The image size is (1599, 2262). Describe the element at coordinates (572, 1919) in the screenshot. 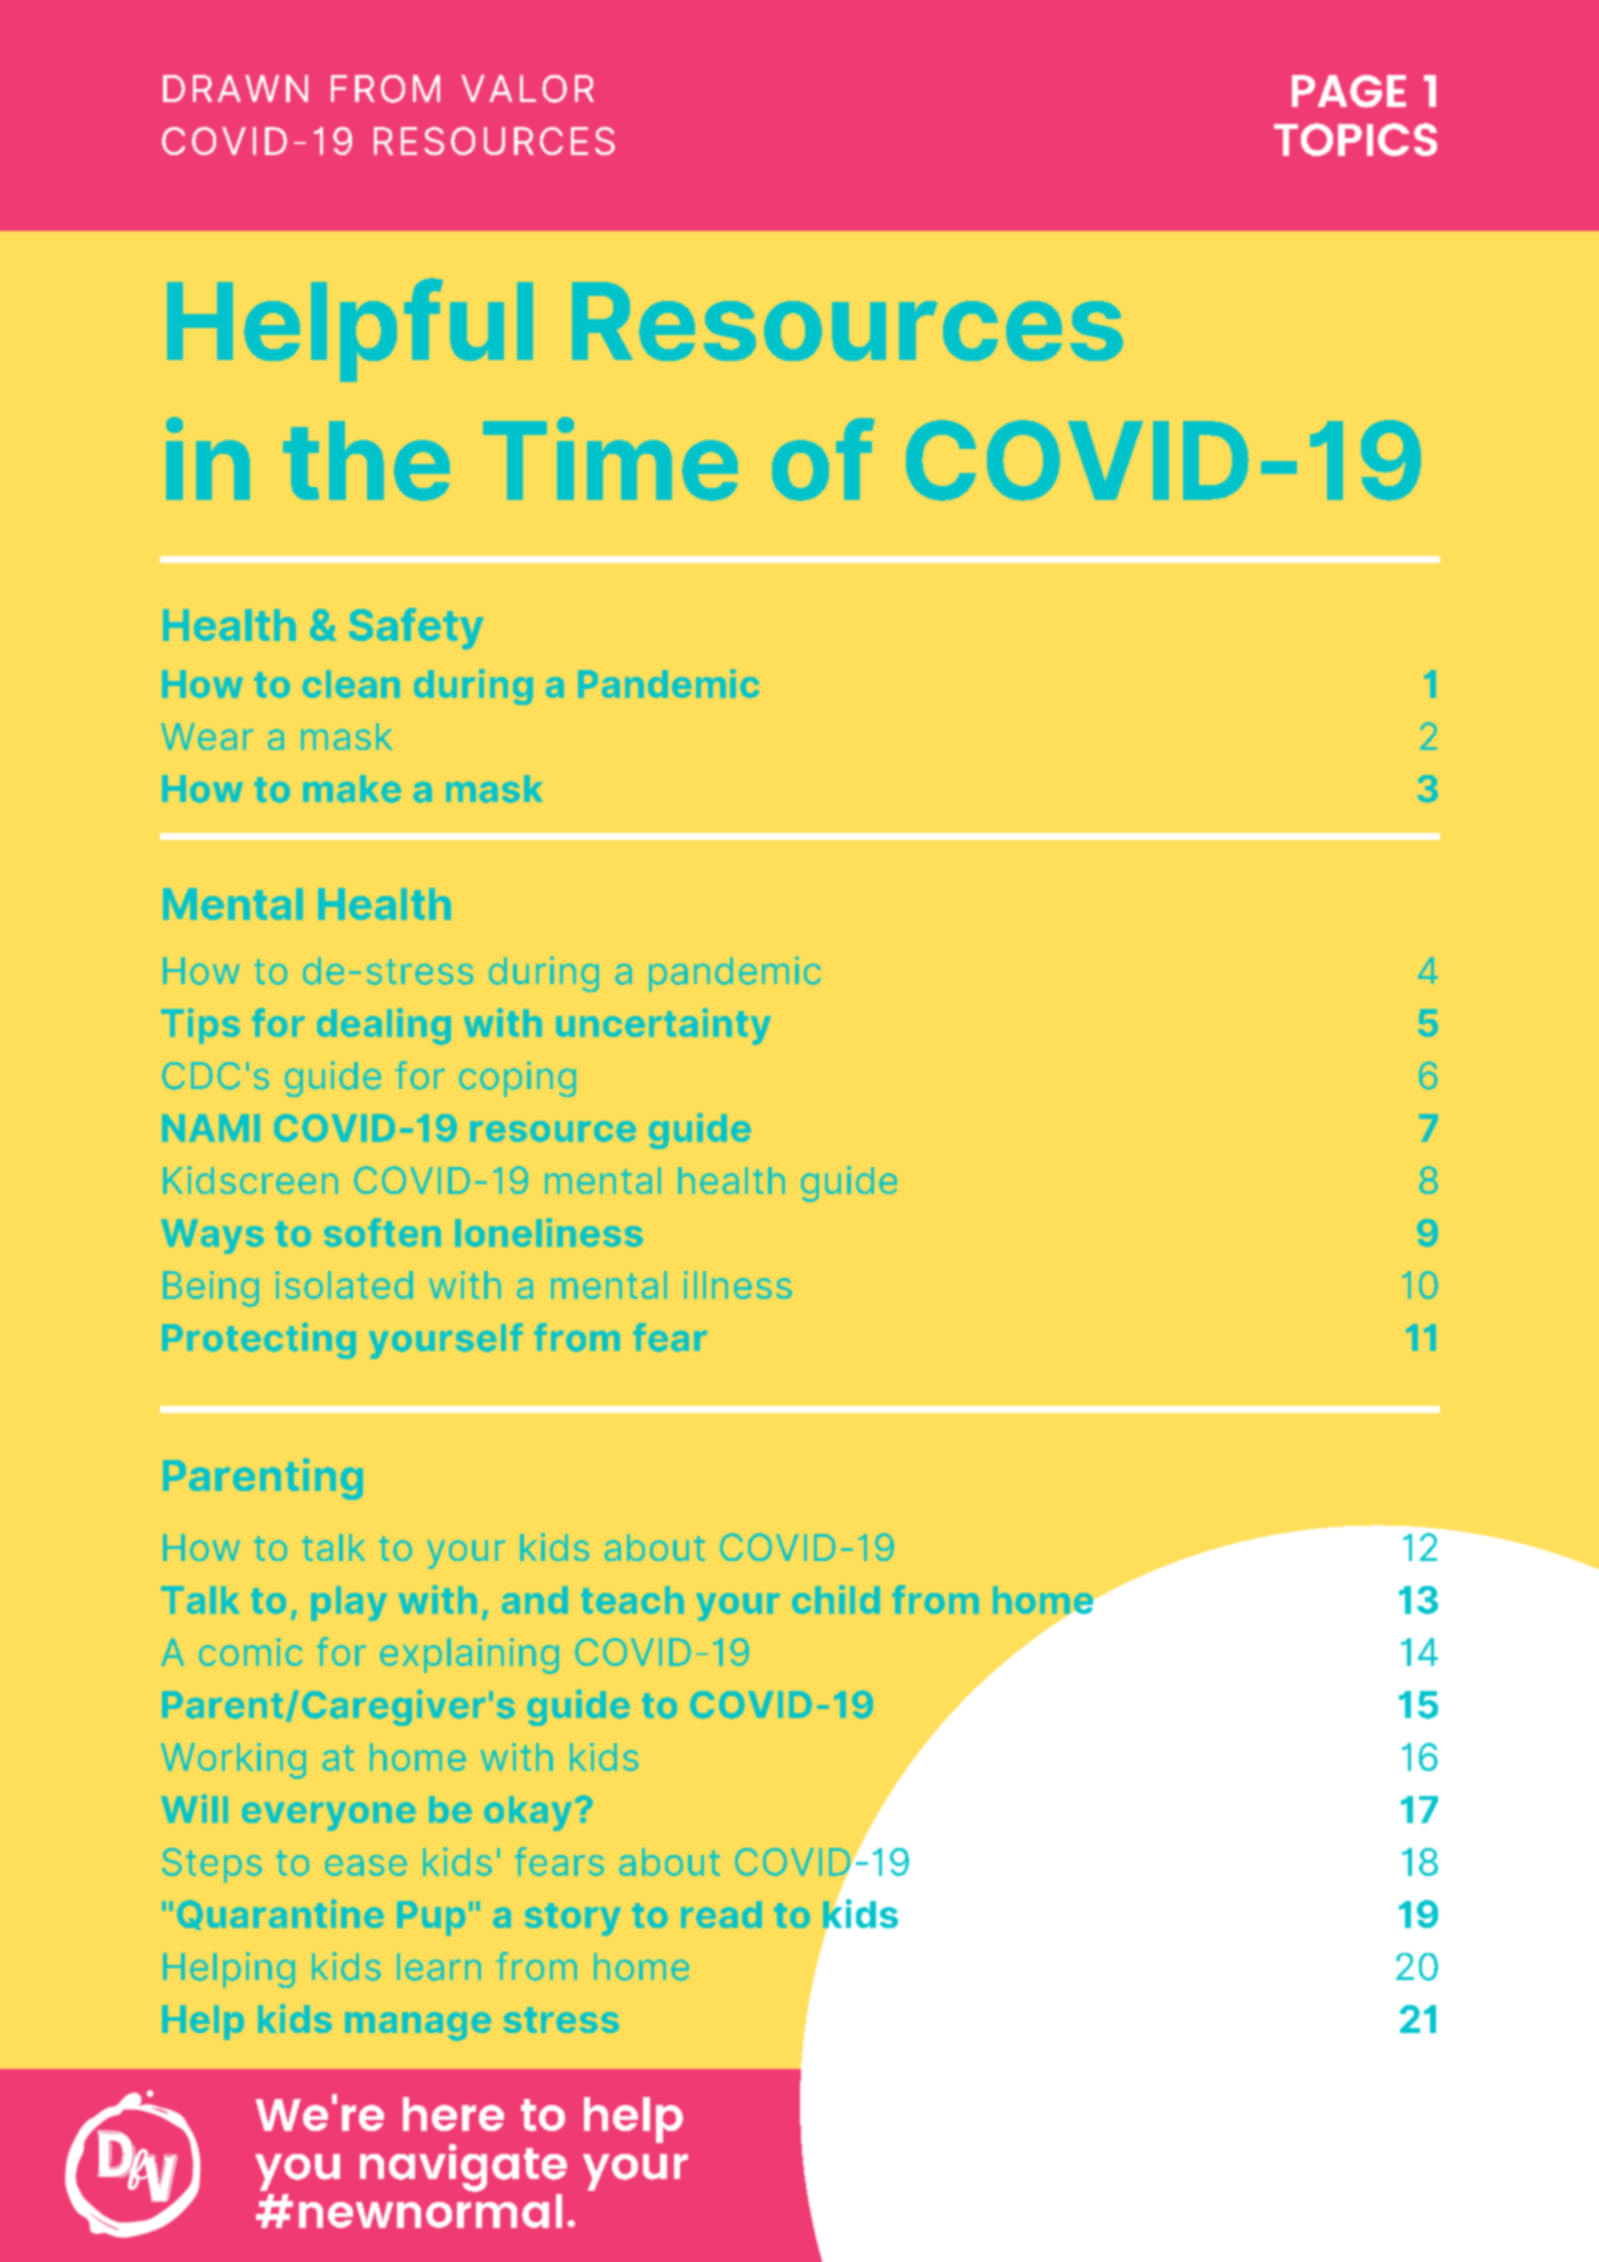

I see `story` at that location.
